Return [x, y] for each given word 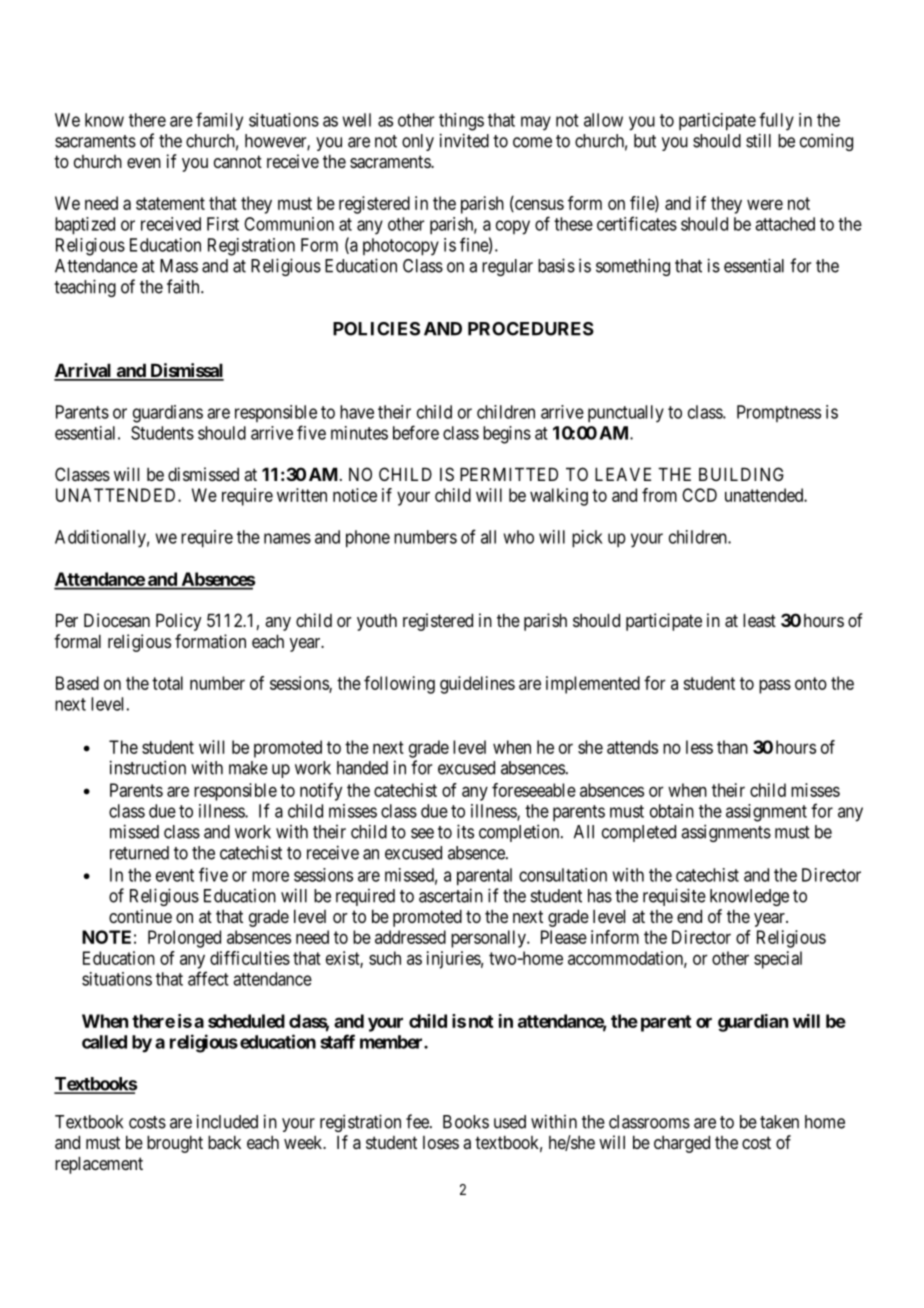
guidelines [477, 685]
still [758, 140]
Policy [179, 622]
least [759, 620]
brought [175, 1144]
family [219, 121]
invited [464, 140]
